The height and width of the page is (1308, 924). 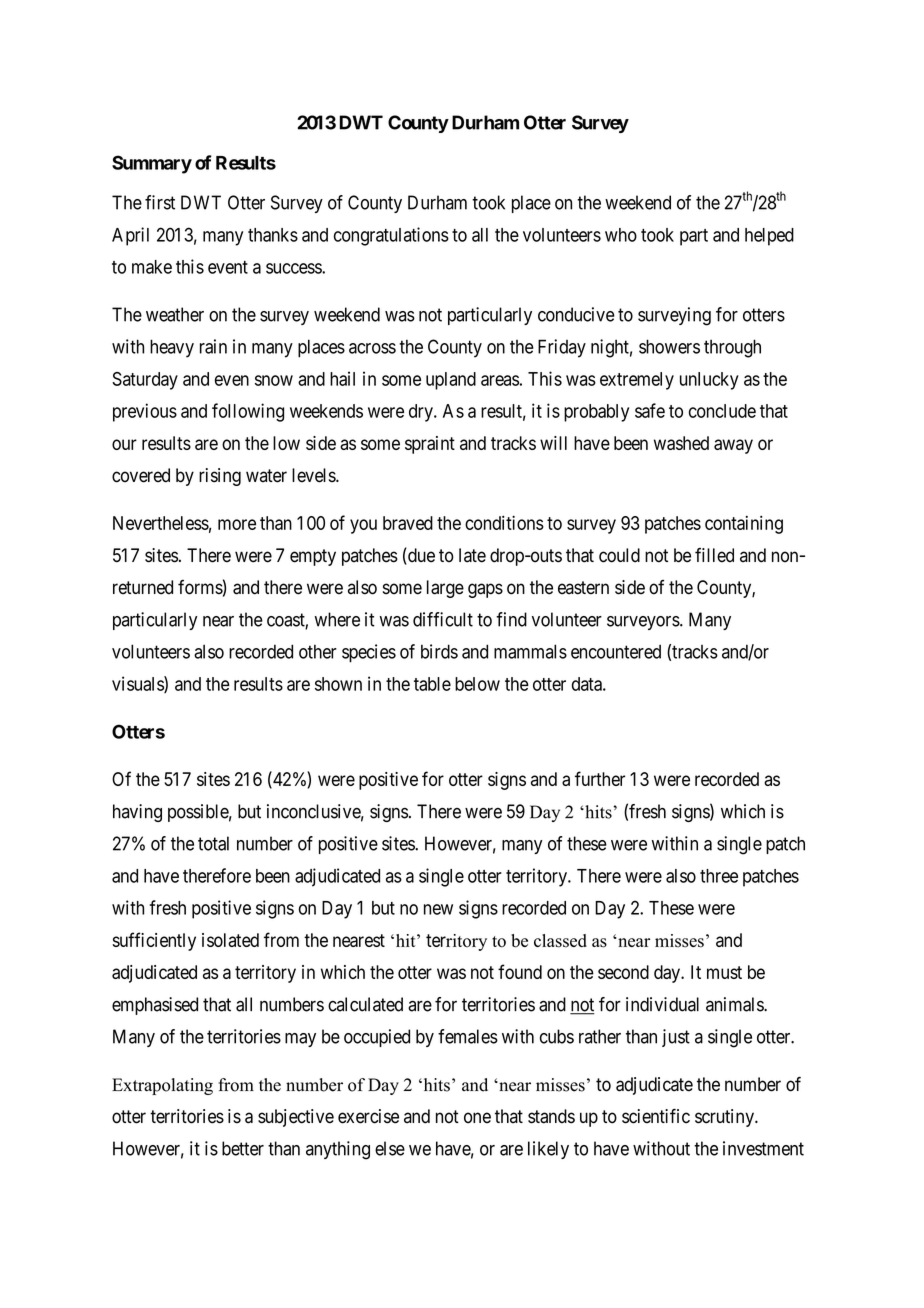 What do you see at coordinates (621, 235) in the page?
I see `who` at bounding box center [621, 235].
